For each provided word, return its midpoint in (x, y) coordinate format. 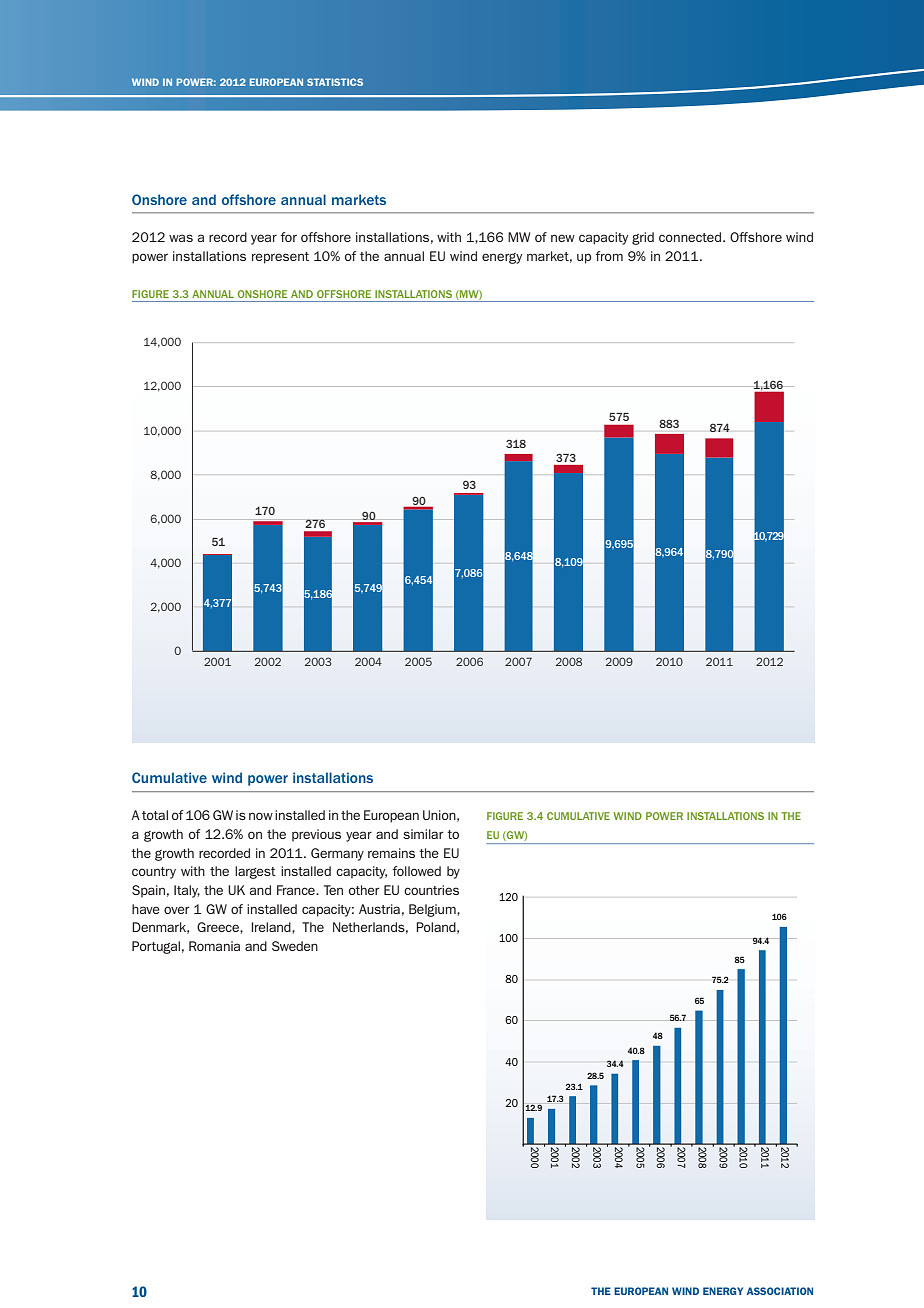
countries (431, 890)
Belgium (433, 910)
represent (280, 258)
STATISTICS (335, 82)
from (609, 256)
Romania (214, 946)
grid (643, 238)
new (563, 238)
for (288, 237)
